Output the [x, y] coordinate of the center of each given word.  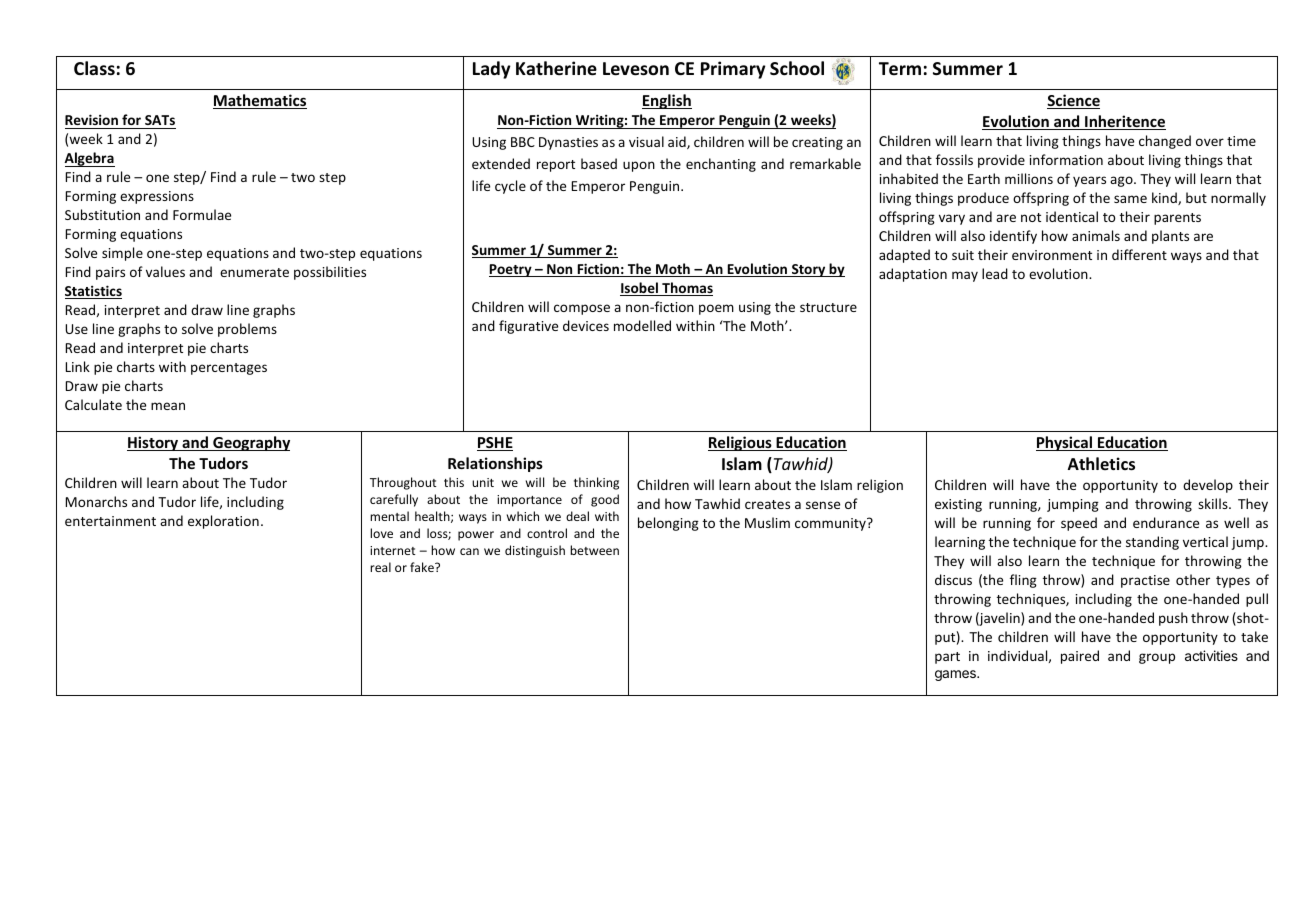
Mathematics [260, 101]
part [947, 658]
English [667, 101]
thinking [596, 483]
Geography [250, 443]
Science [1073, 101]
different [1139, 254]
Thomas [686, 289]
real [380, 567]
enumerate [254, 272]
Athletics [1101, 464]
